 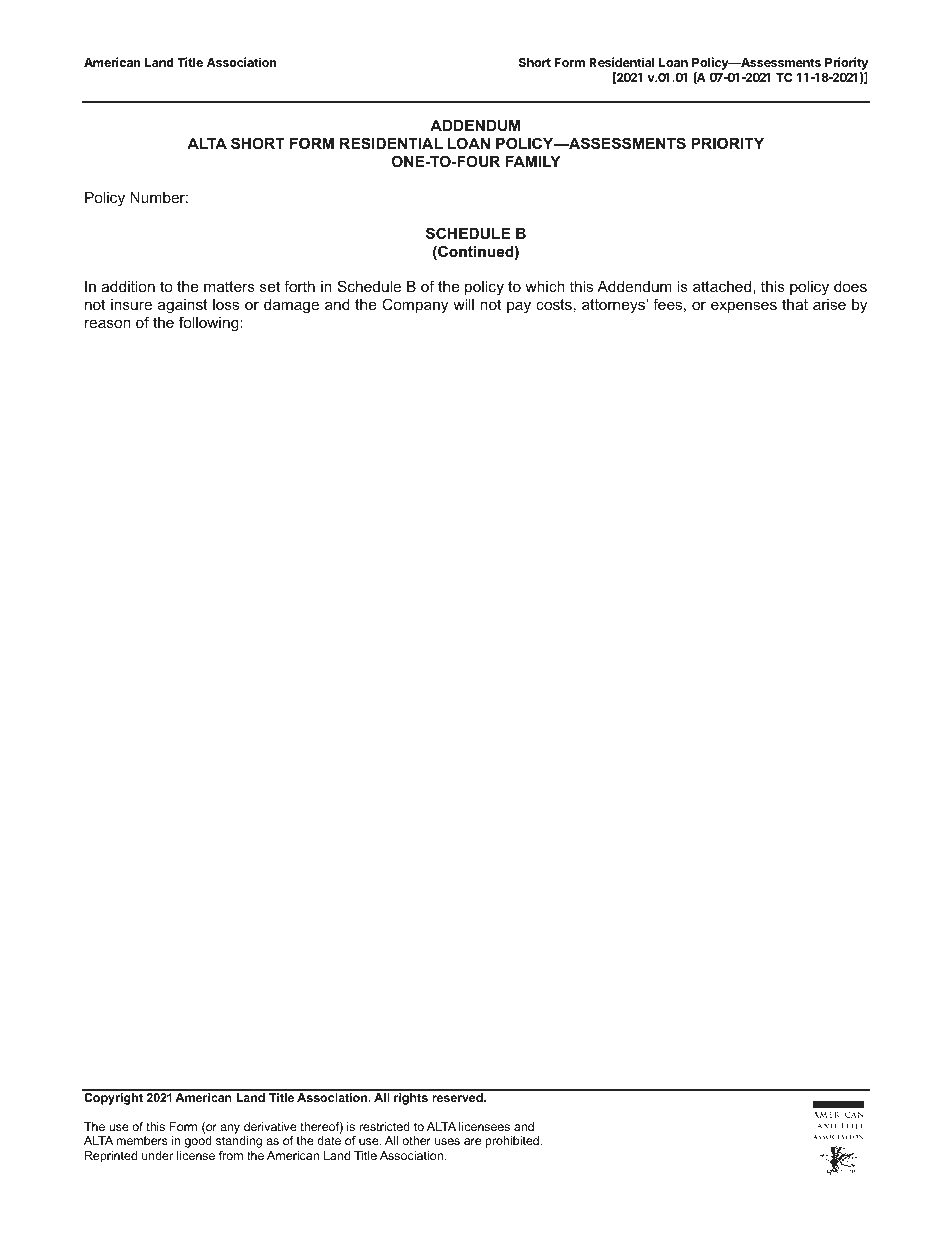 I want to click on expenses, so click(x=744, y=307).
